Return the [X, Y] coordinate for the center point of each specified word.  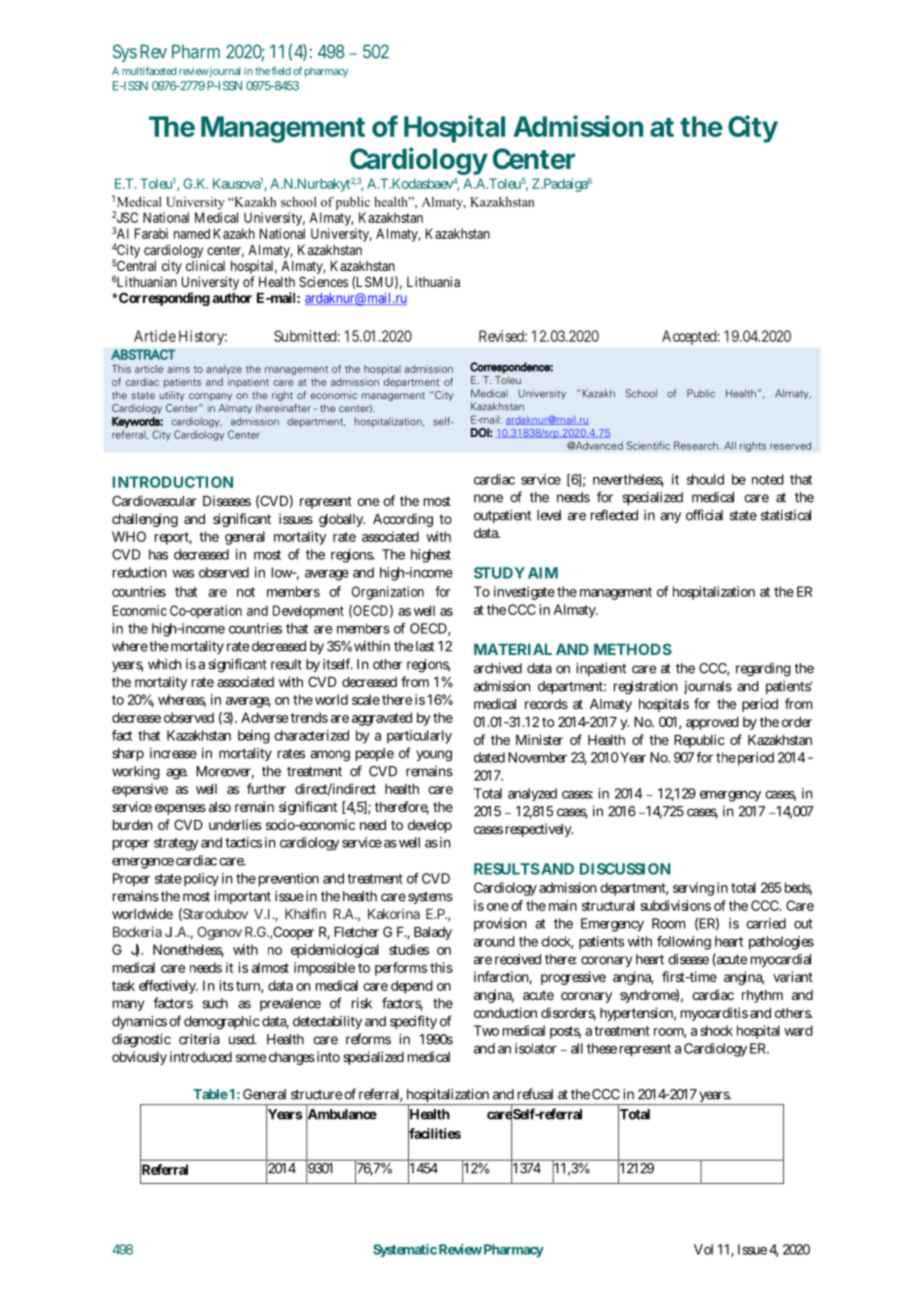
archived [498, 668]
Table [210, 1094]
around [494, 941]
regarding [763, 670]
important [242, 897]
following [684, 943]
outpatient [502, 516]
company [210, 397]
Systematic [405, 1250]
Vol [703, 1249]
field [281, 71]
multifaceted [149, 71]
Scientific [648, 445]
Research [697, 445]
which [164, 664]
